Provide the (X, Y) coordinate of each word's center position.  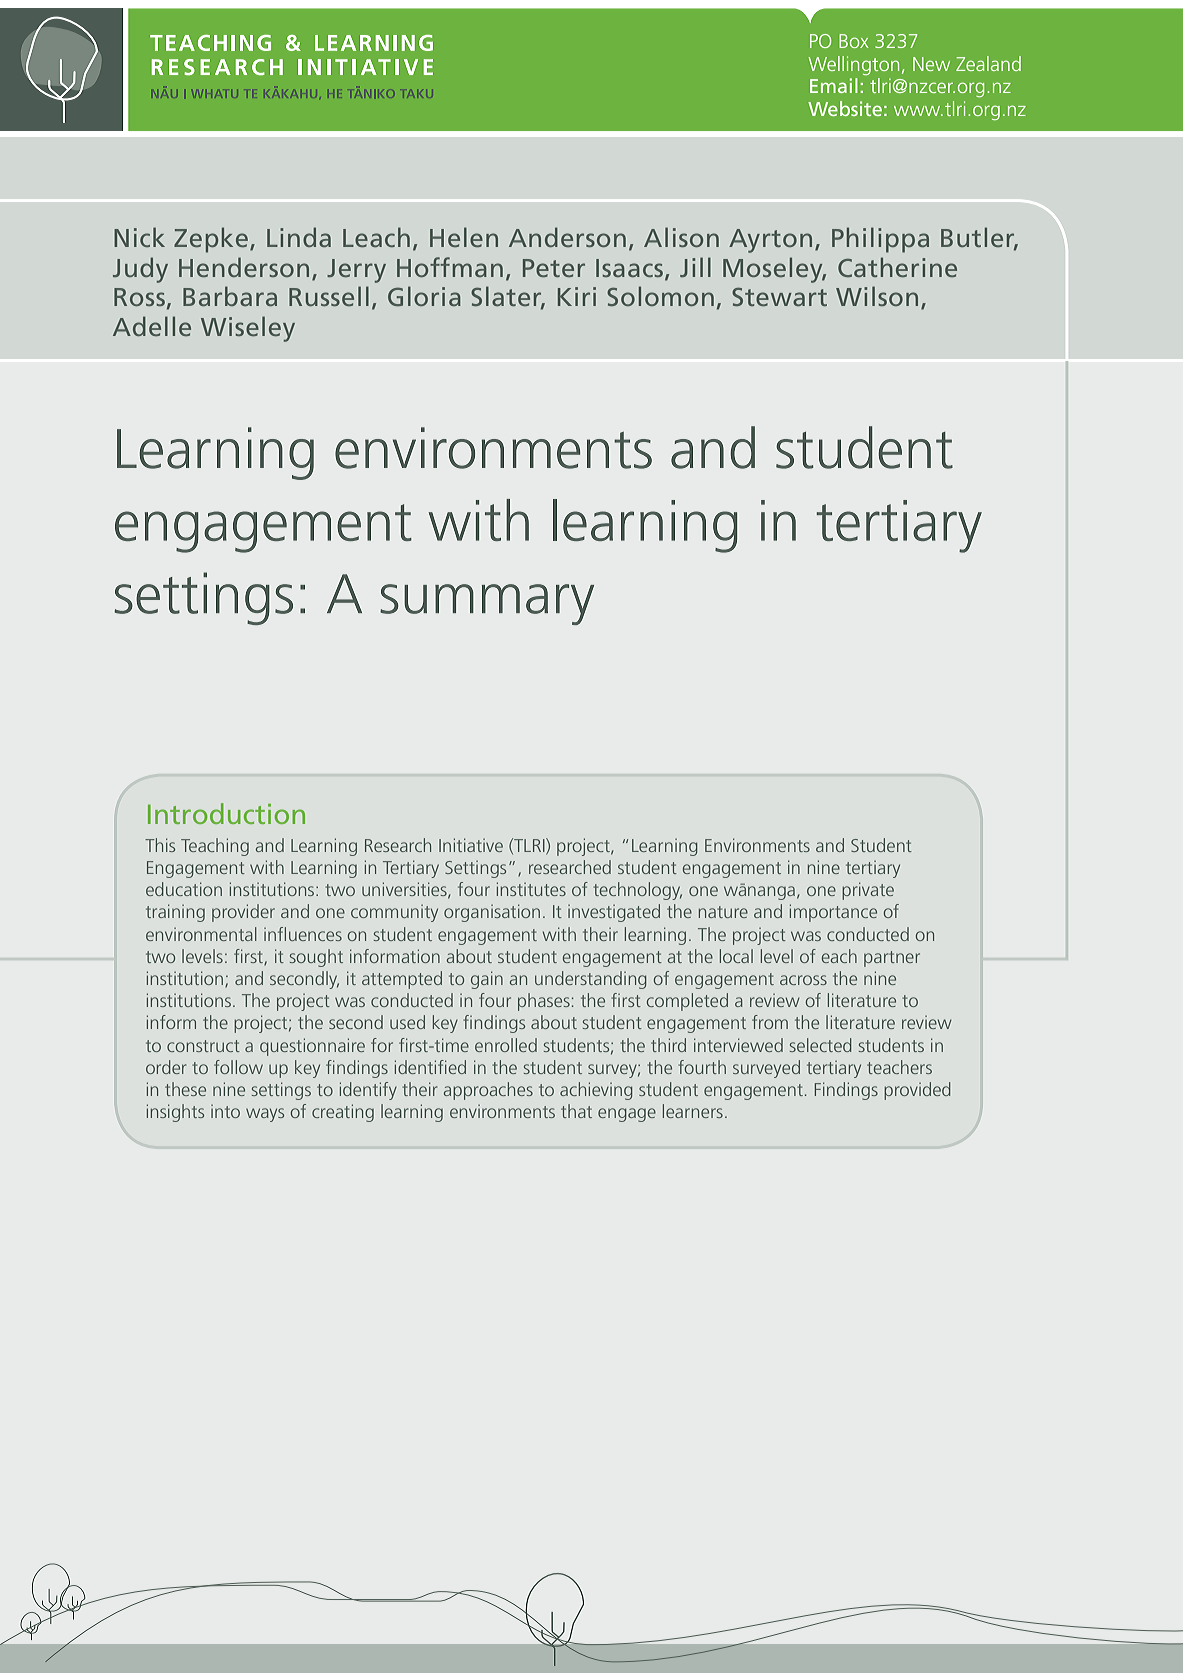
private (868, 891)
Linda (299, 237)
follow (238, 1067)
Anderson (567, 237)
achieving (596, 1091)
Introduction (226, 813)
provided (917, 1091)
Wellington (853, 65)
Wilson (877, 296)
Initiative (471, 845)
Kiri (577, 296)
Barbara (230, 296)
